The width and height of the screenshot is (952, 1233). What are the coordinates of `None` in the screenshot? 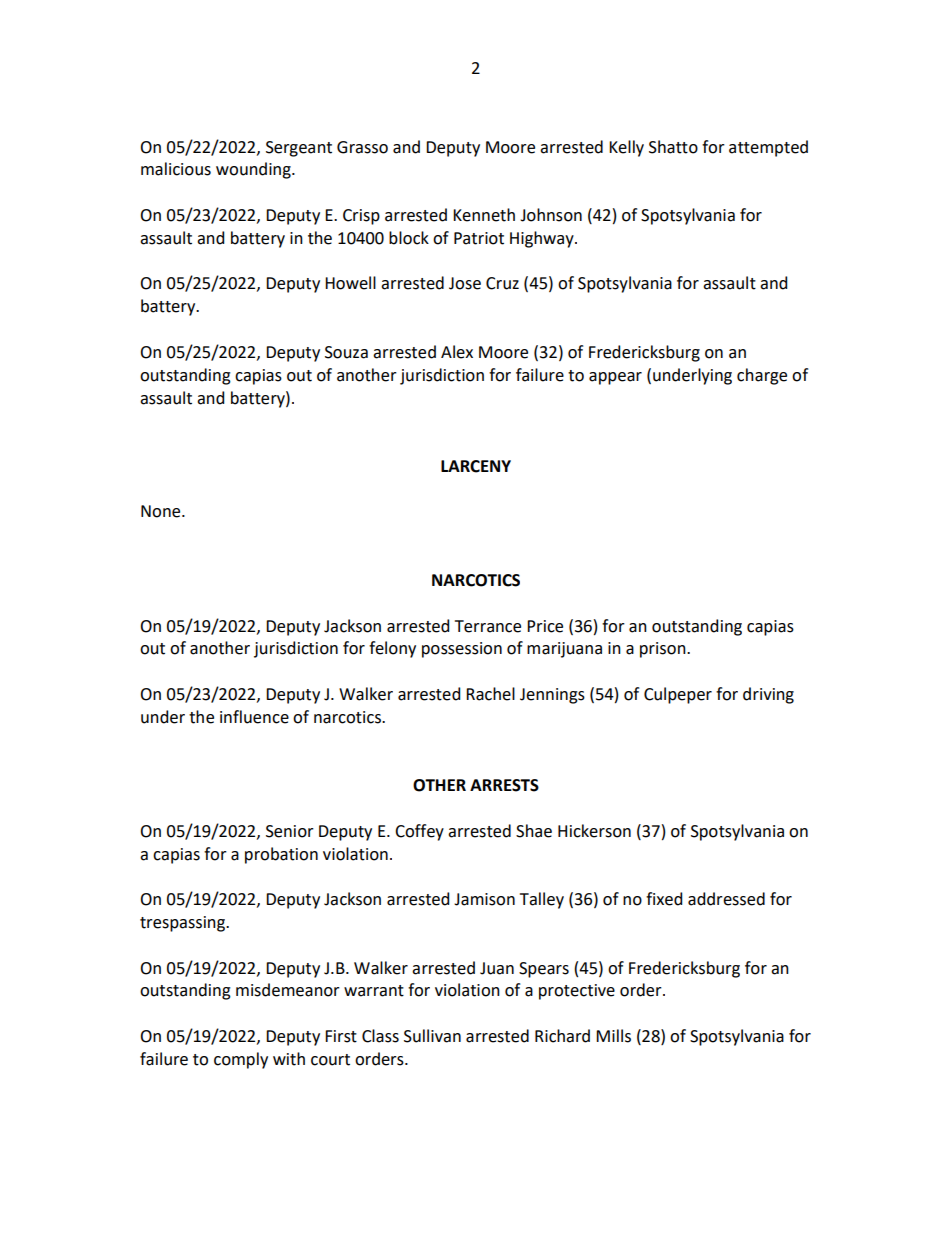 It's located at (162, 511).
